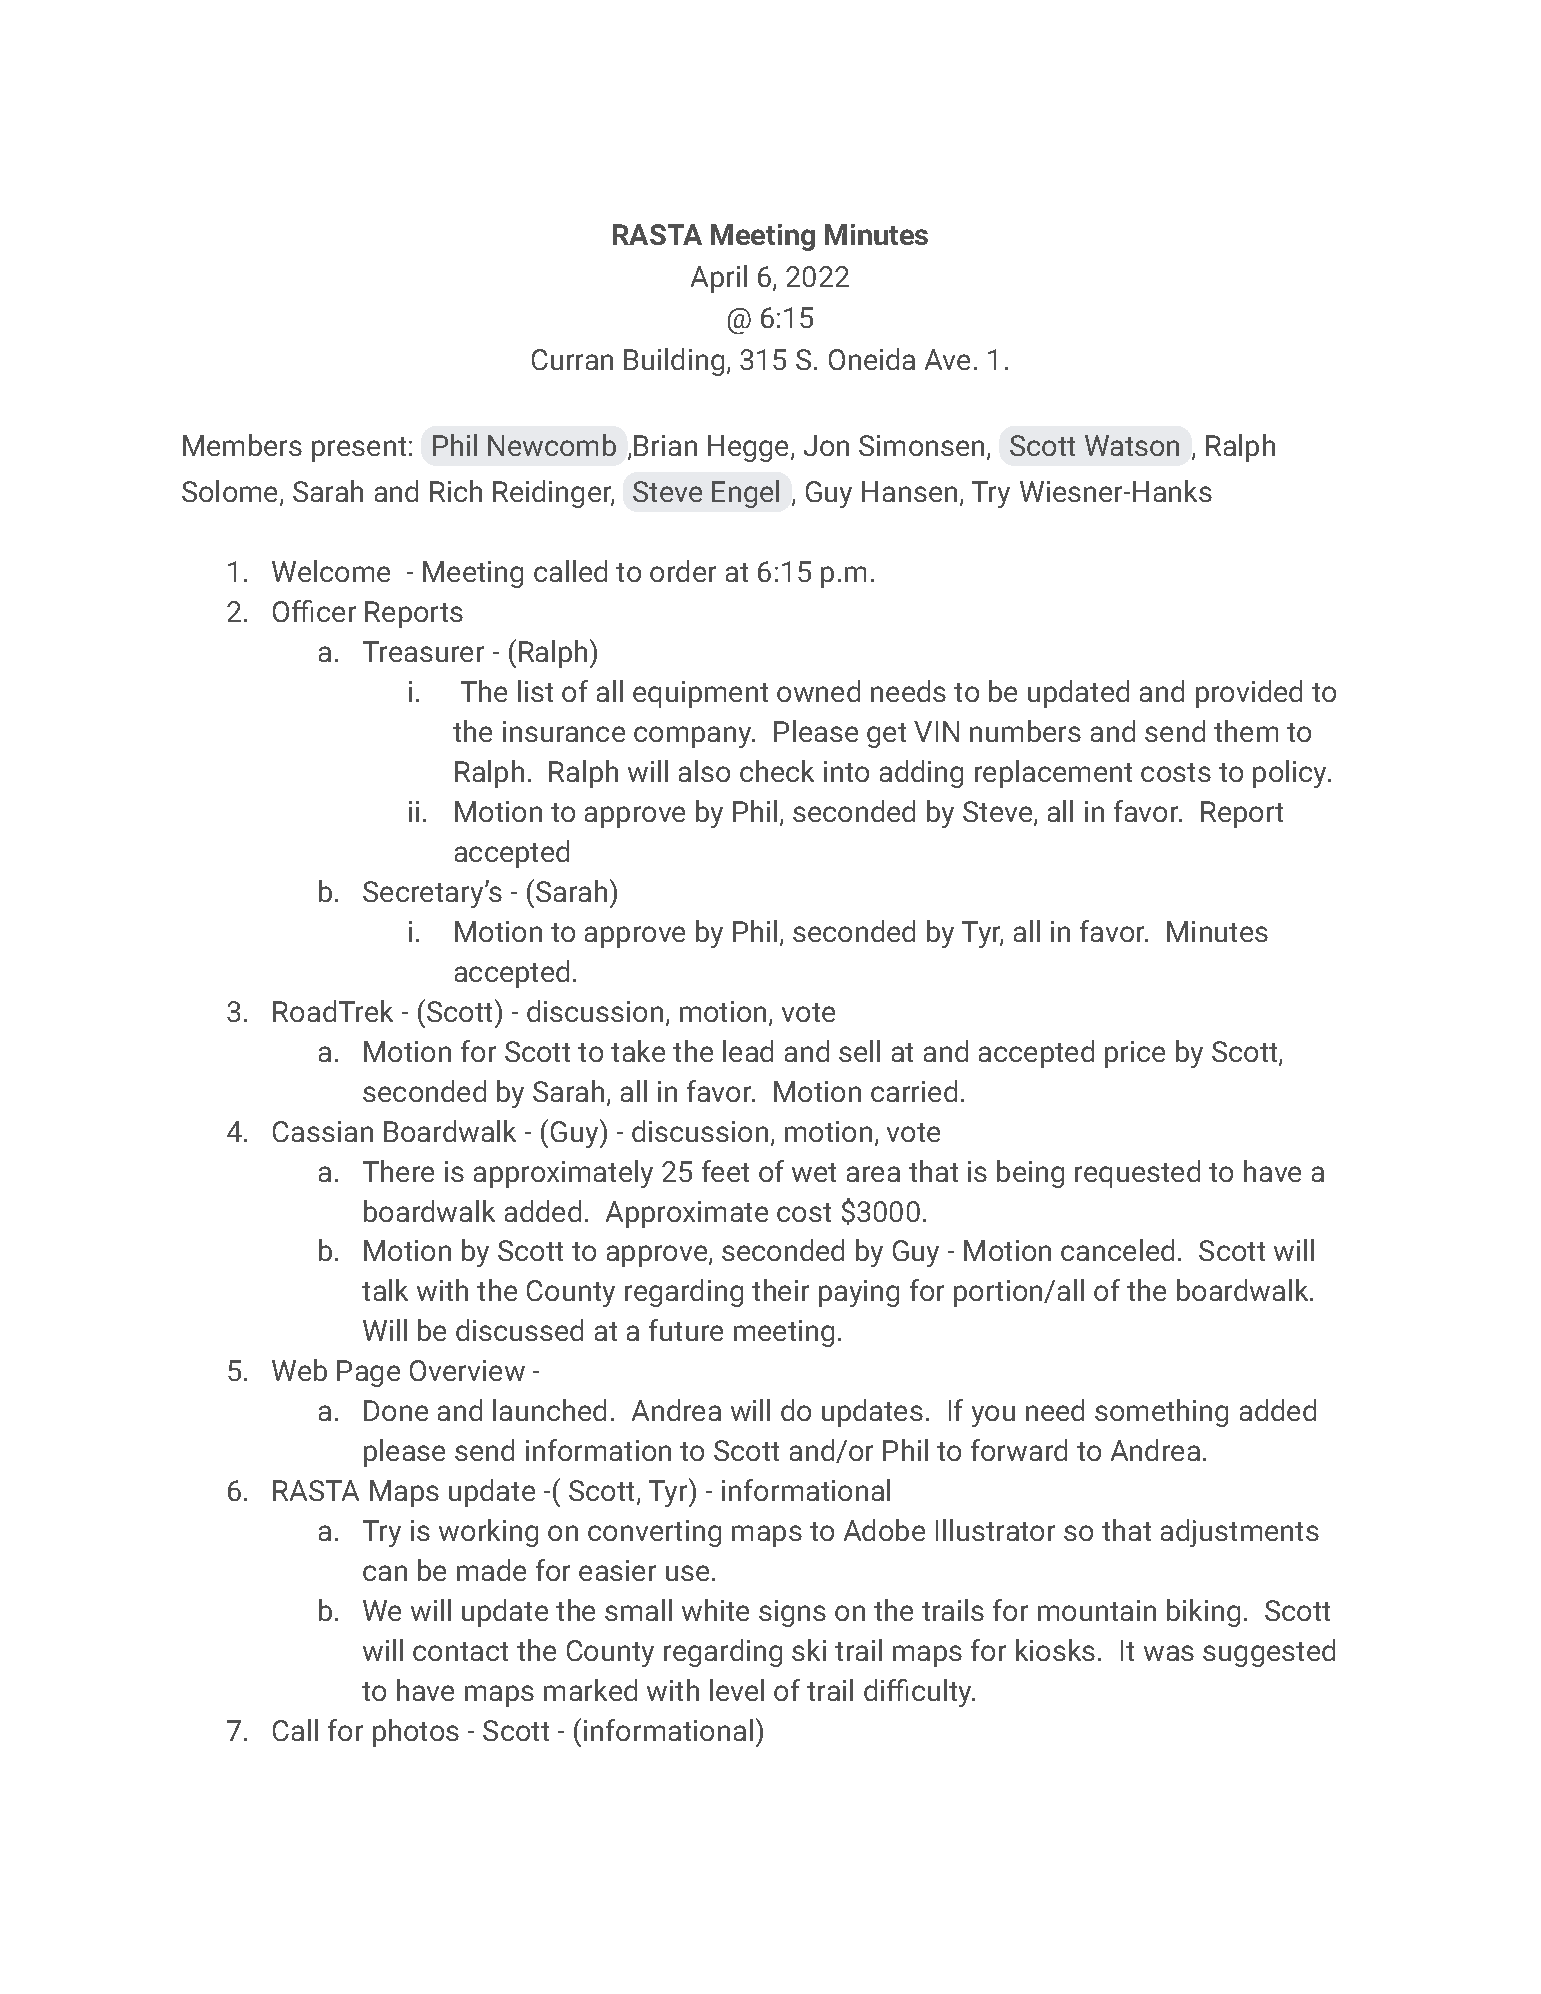  I want to click on lead, so click(748, 1051).
